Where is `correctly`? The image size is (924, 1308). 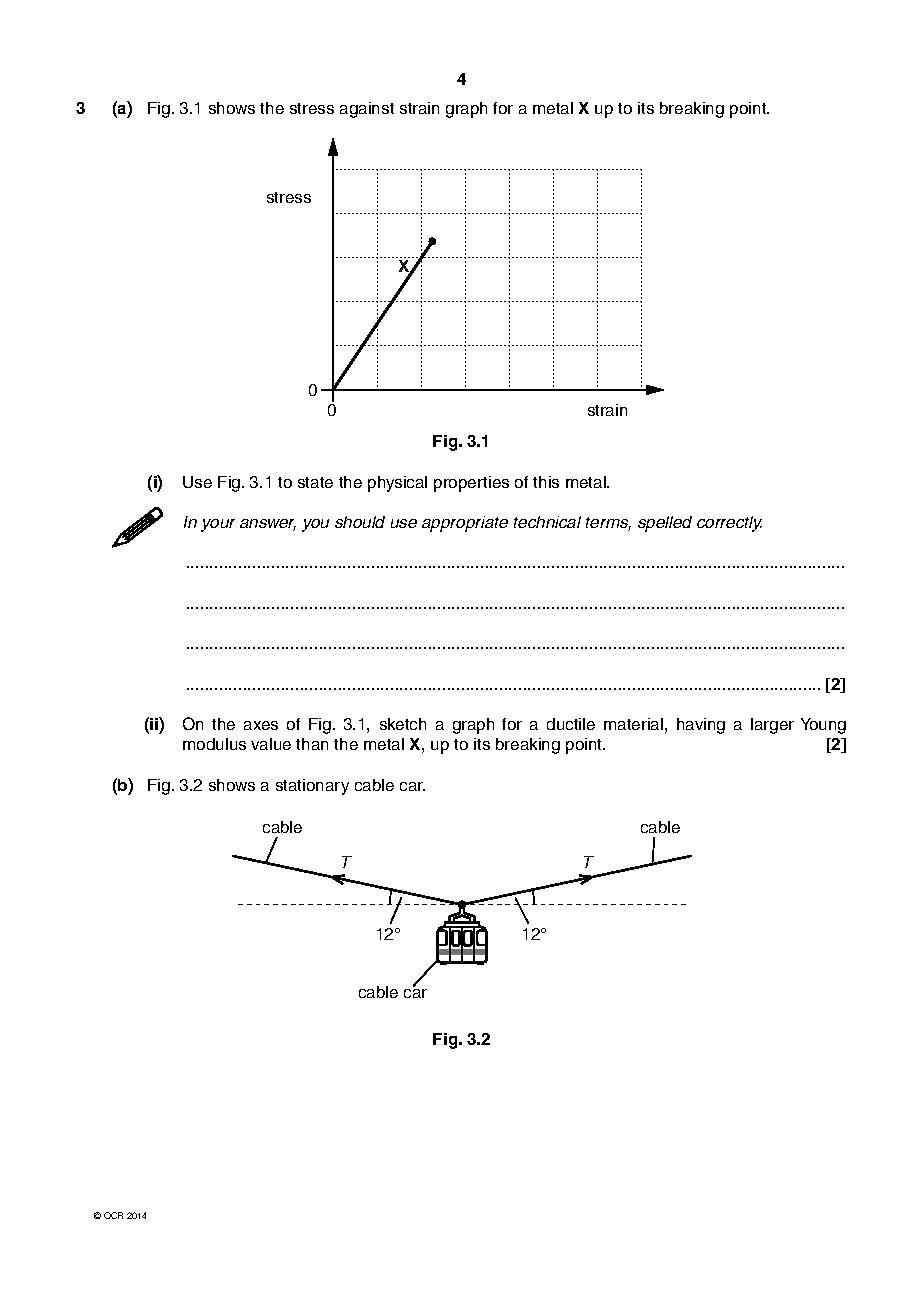 correctly is located at coordinates (729, 524).
